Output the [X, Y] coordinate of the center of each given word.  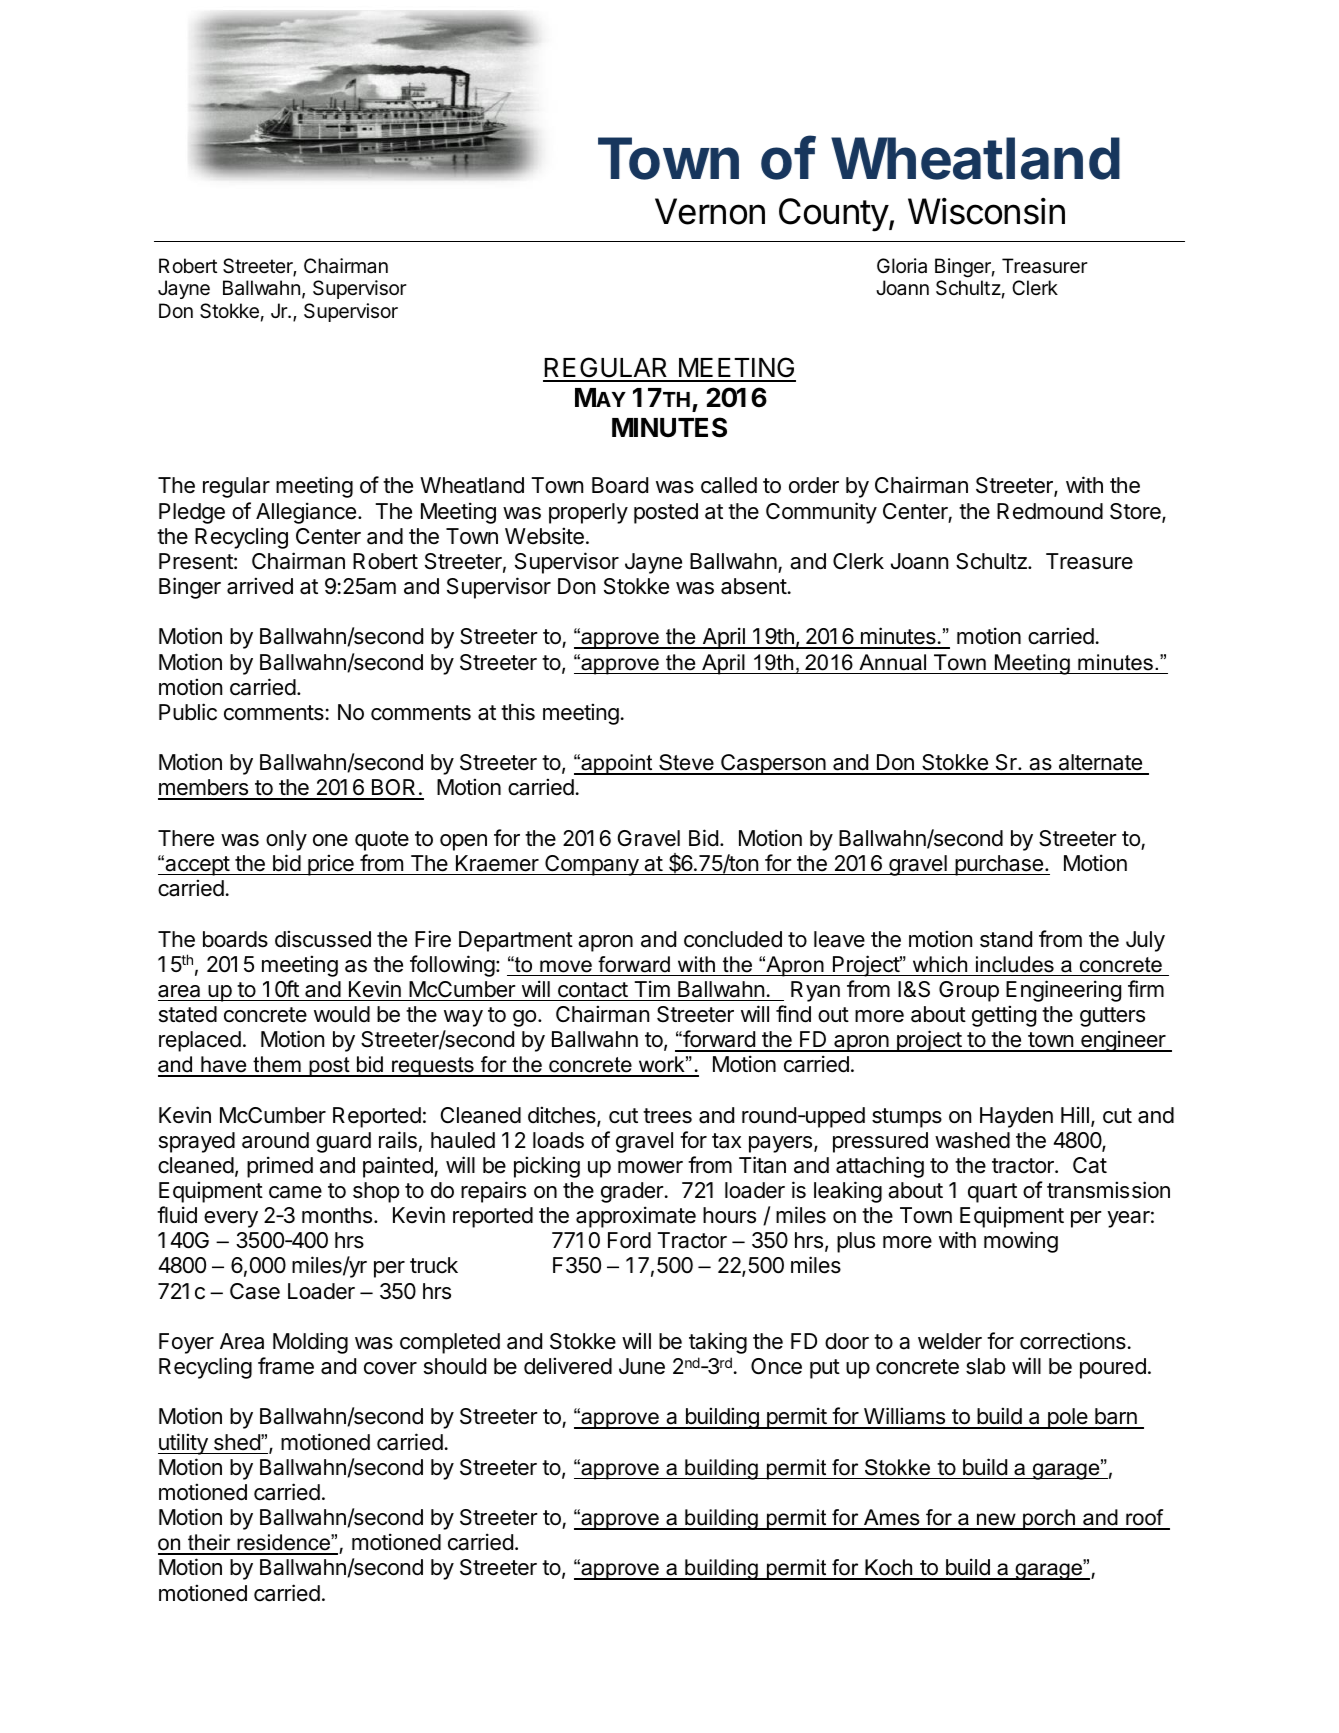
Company [591, 865]
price [331, 865]
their [209, 1544]
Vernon [710, 211]
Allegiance [306, 513]
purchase [999, 865]
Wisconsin [986, 211]
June [642, 1366]
